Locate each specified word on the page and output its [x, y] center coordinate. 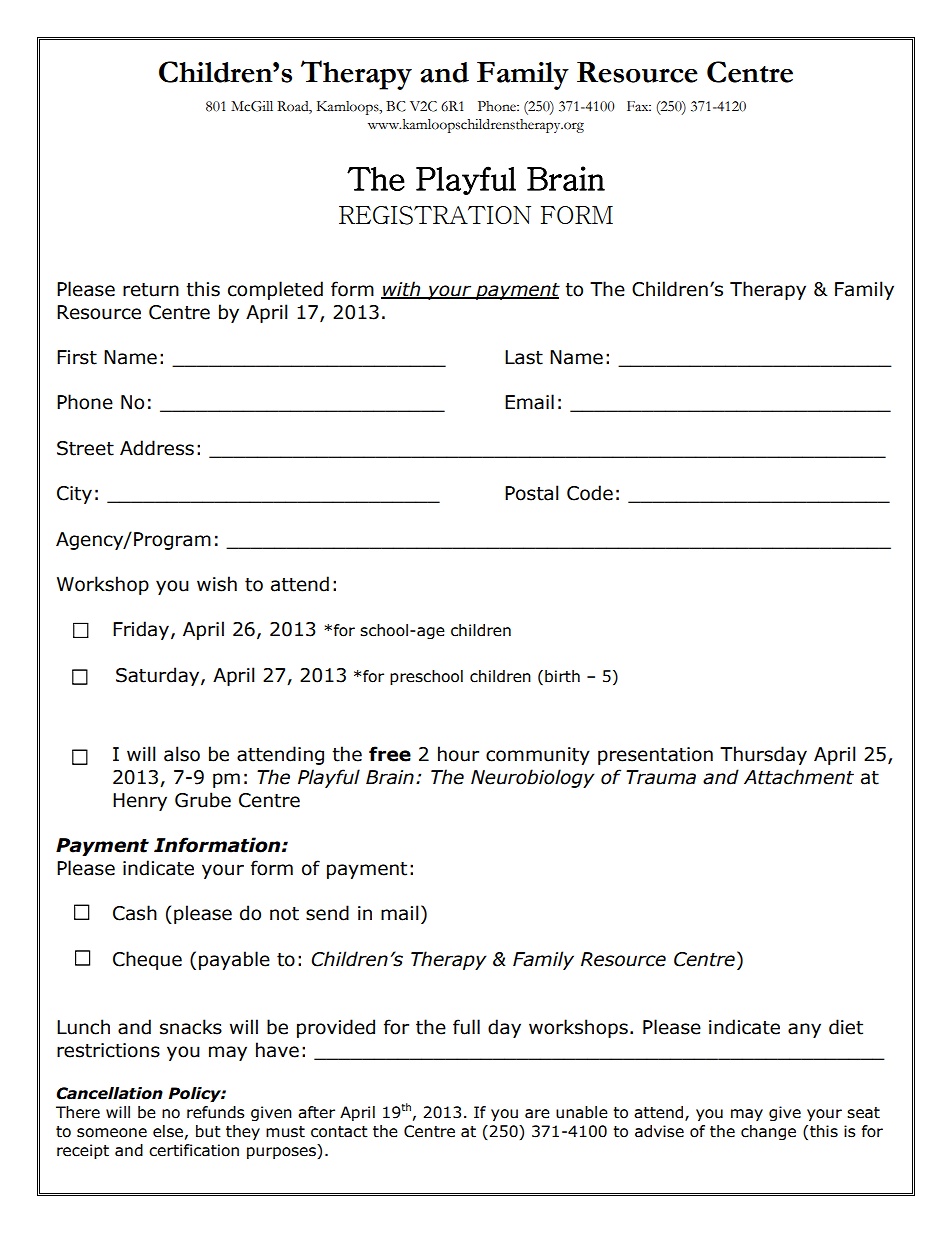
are [537, 1114]
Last [524, 357]
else [168, 1131]
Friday [141, 630]
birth [562, 676]
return [151, 290]
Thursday [763, 755]
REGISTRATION [435, 215]
